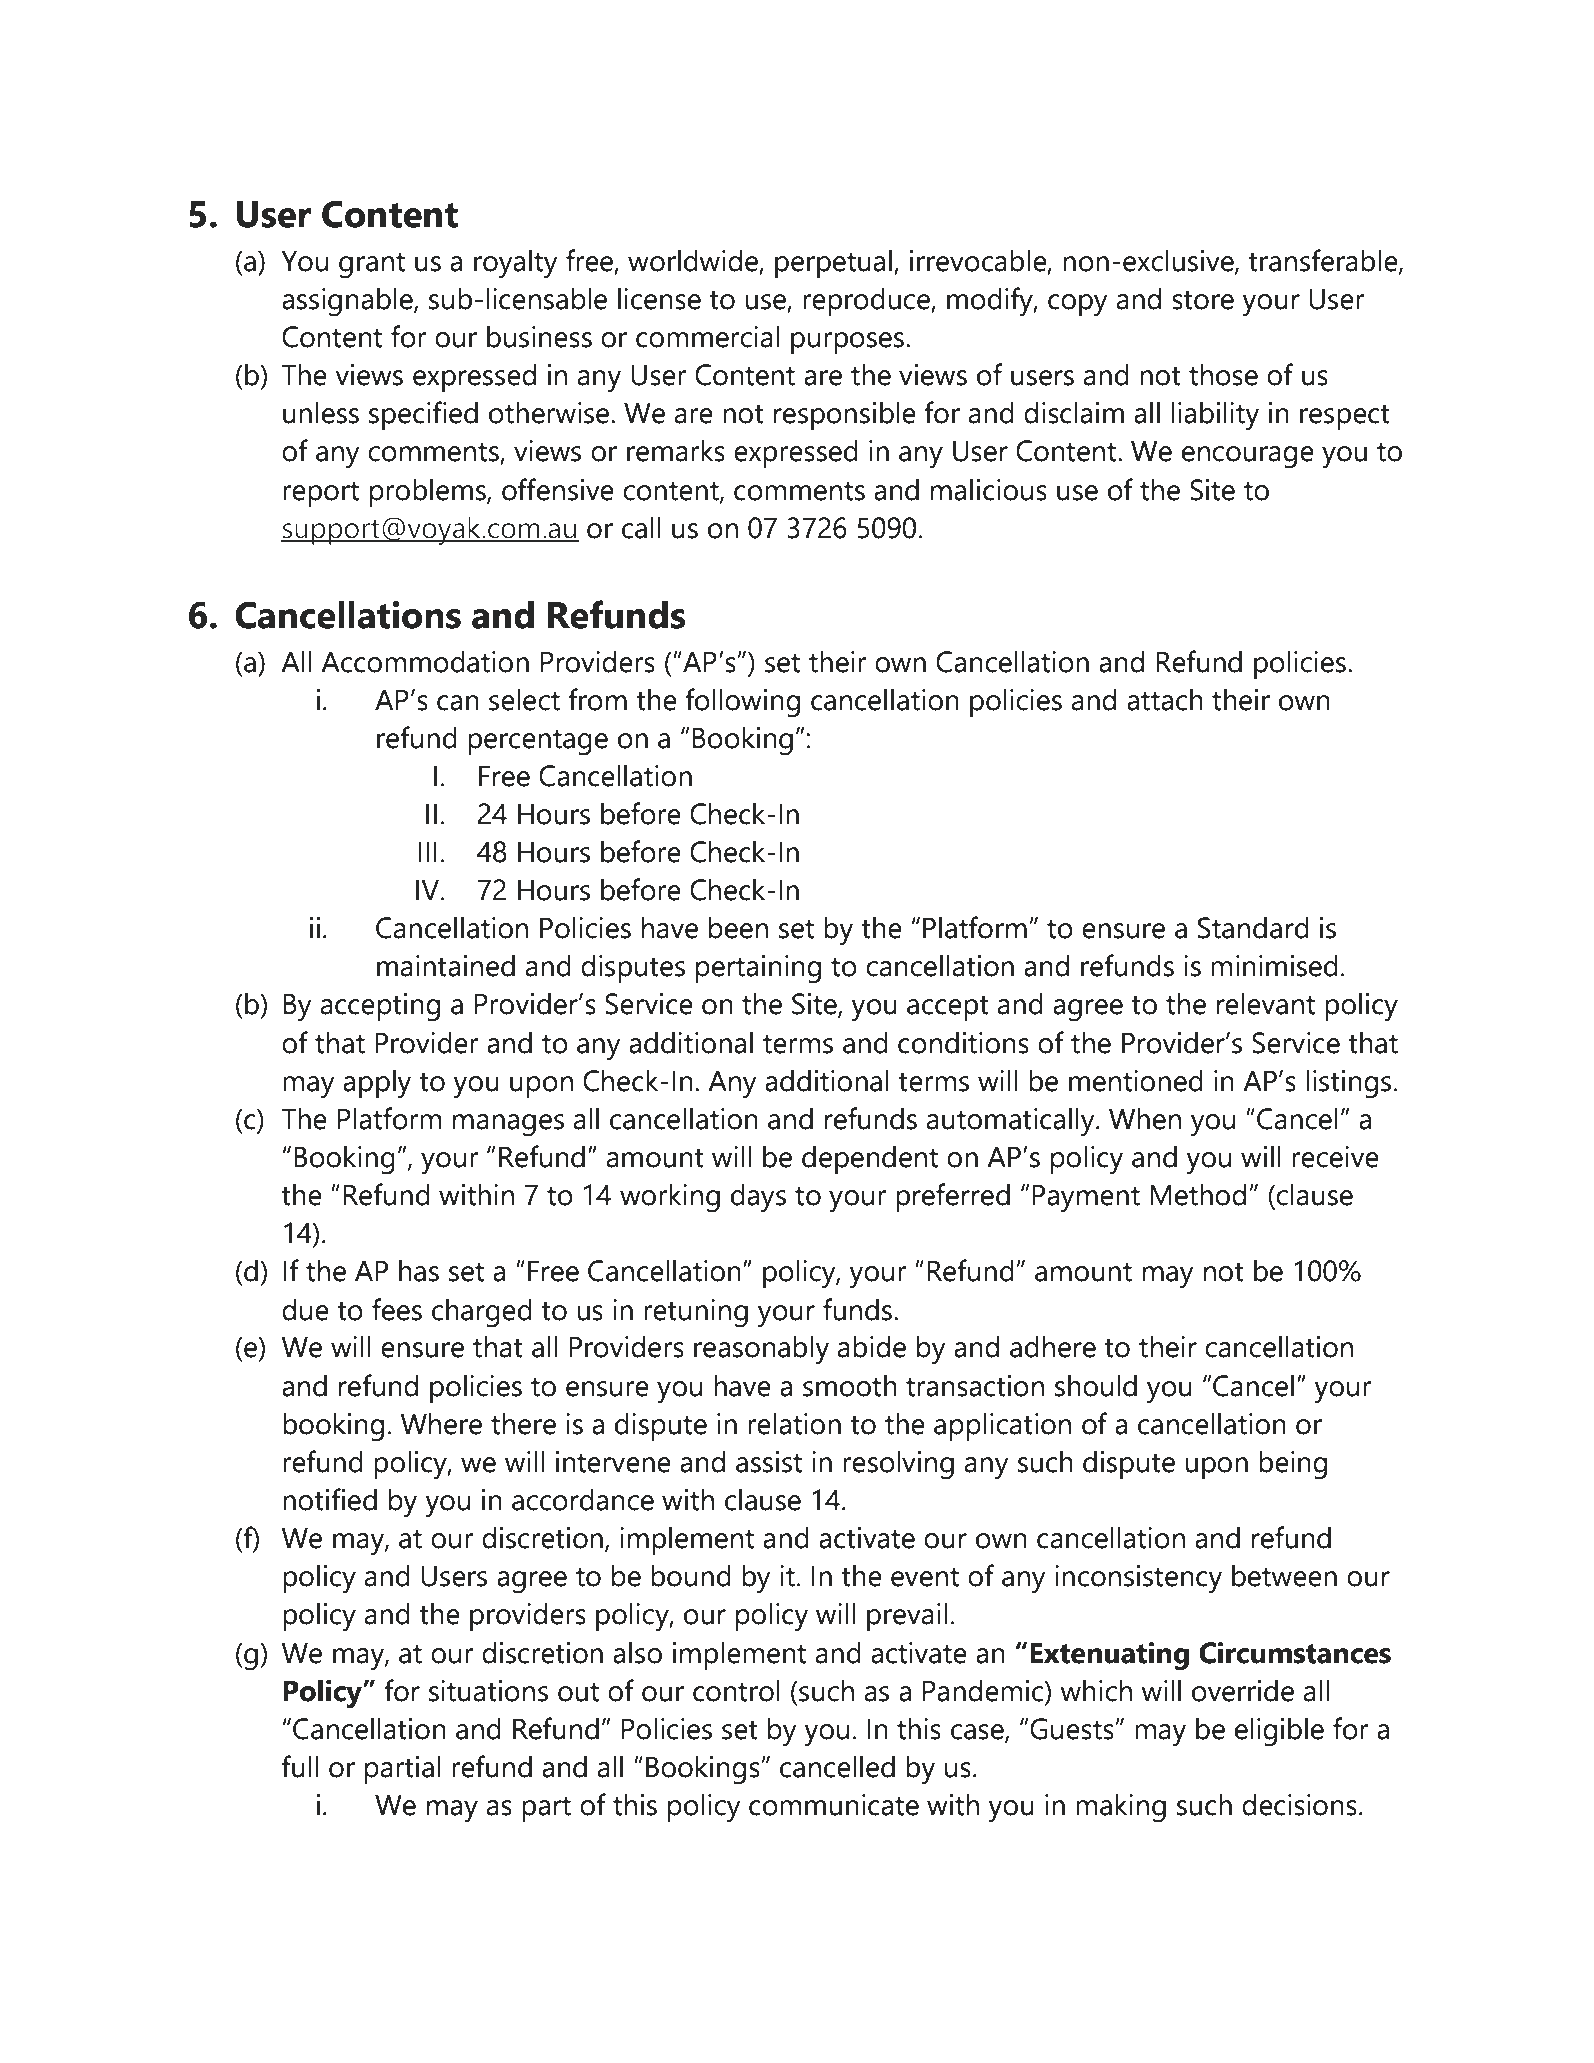 The width and height of the page is (1594, 2063). What do you see at coordinates (1165, 700) in the page?
I see `attach` at bounding box center [1165, 700].
